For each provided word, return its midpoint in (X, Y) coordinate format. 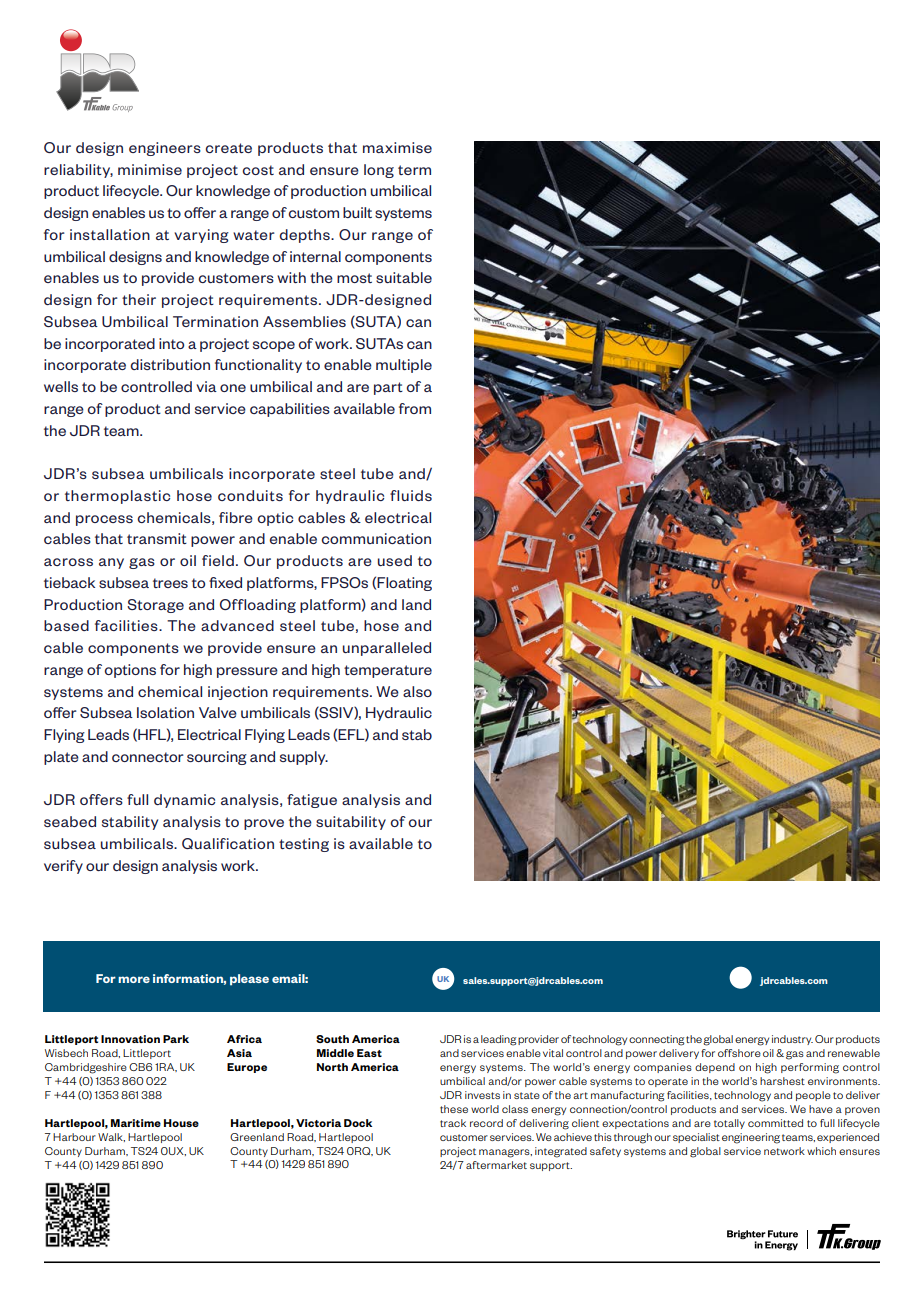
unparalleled (387, 649)
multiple (404, 366)
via (206, 386)
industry (792, 1040)
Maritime (136, 1123)
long (379, 171)
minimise (150, 169)
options (130, 671)
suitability (351, 823)
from (415, 408)
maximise (397, 147)
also (417, 691)
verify (63, 867)
